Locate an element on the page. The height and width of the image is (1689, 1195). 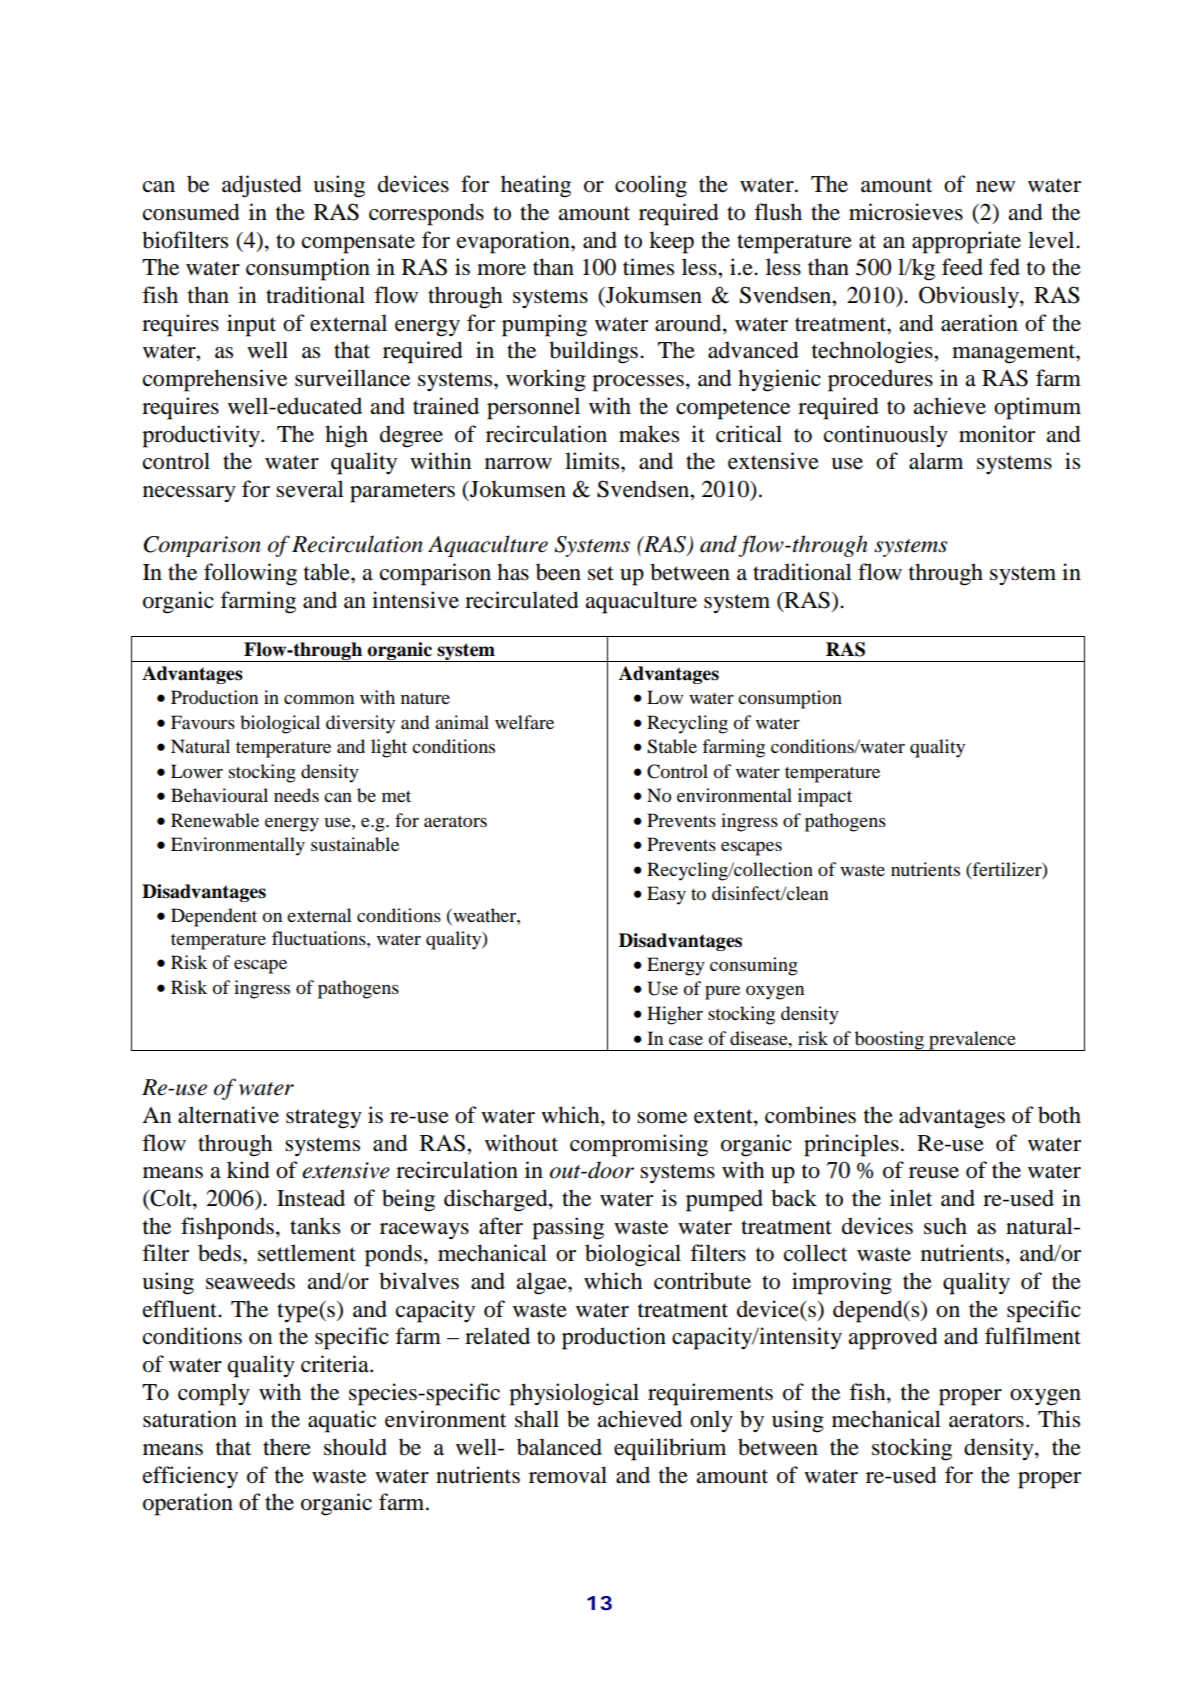
appropriate is located at coordinates (966, 242).
